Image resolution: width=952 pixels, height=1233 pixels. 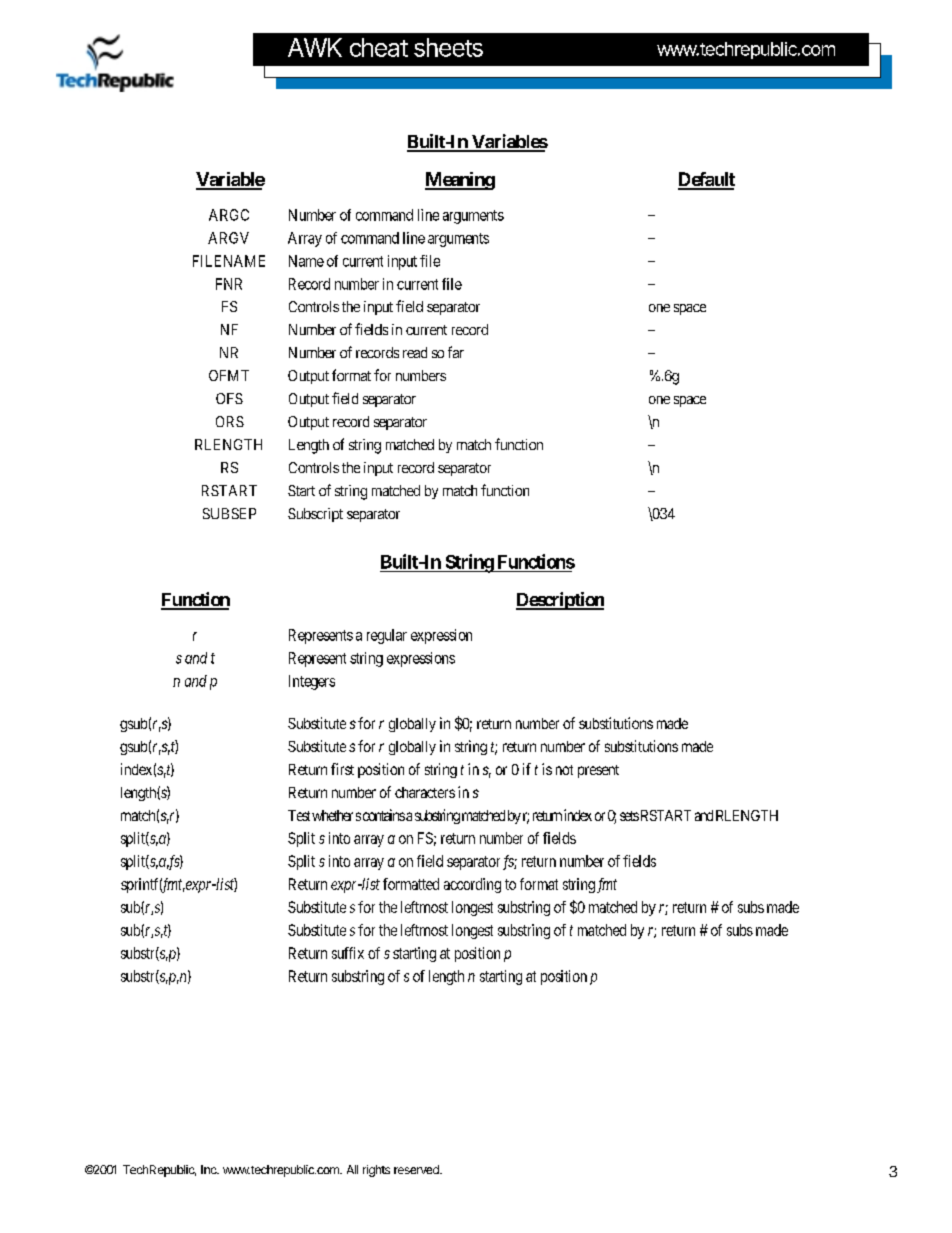 I want to click on ORS, so click(x=230, y=421).
